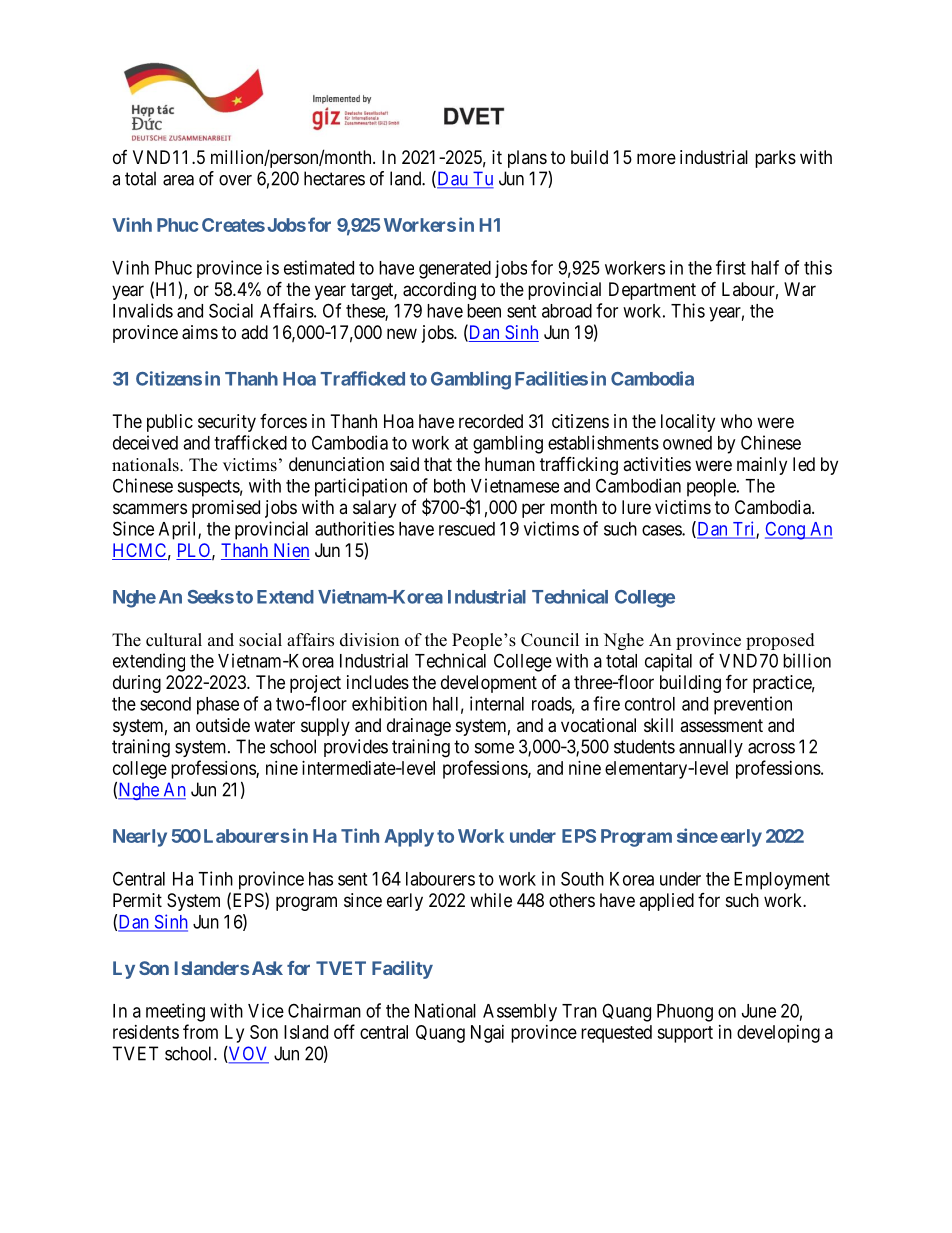  Describe the element at coordinates (550, 640) in the page. I see `Council` at that location.
